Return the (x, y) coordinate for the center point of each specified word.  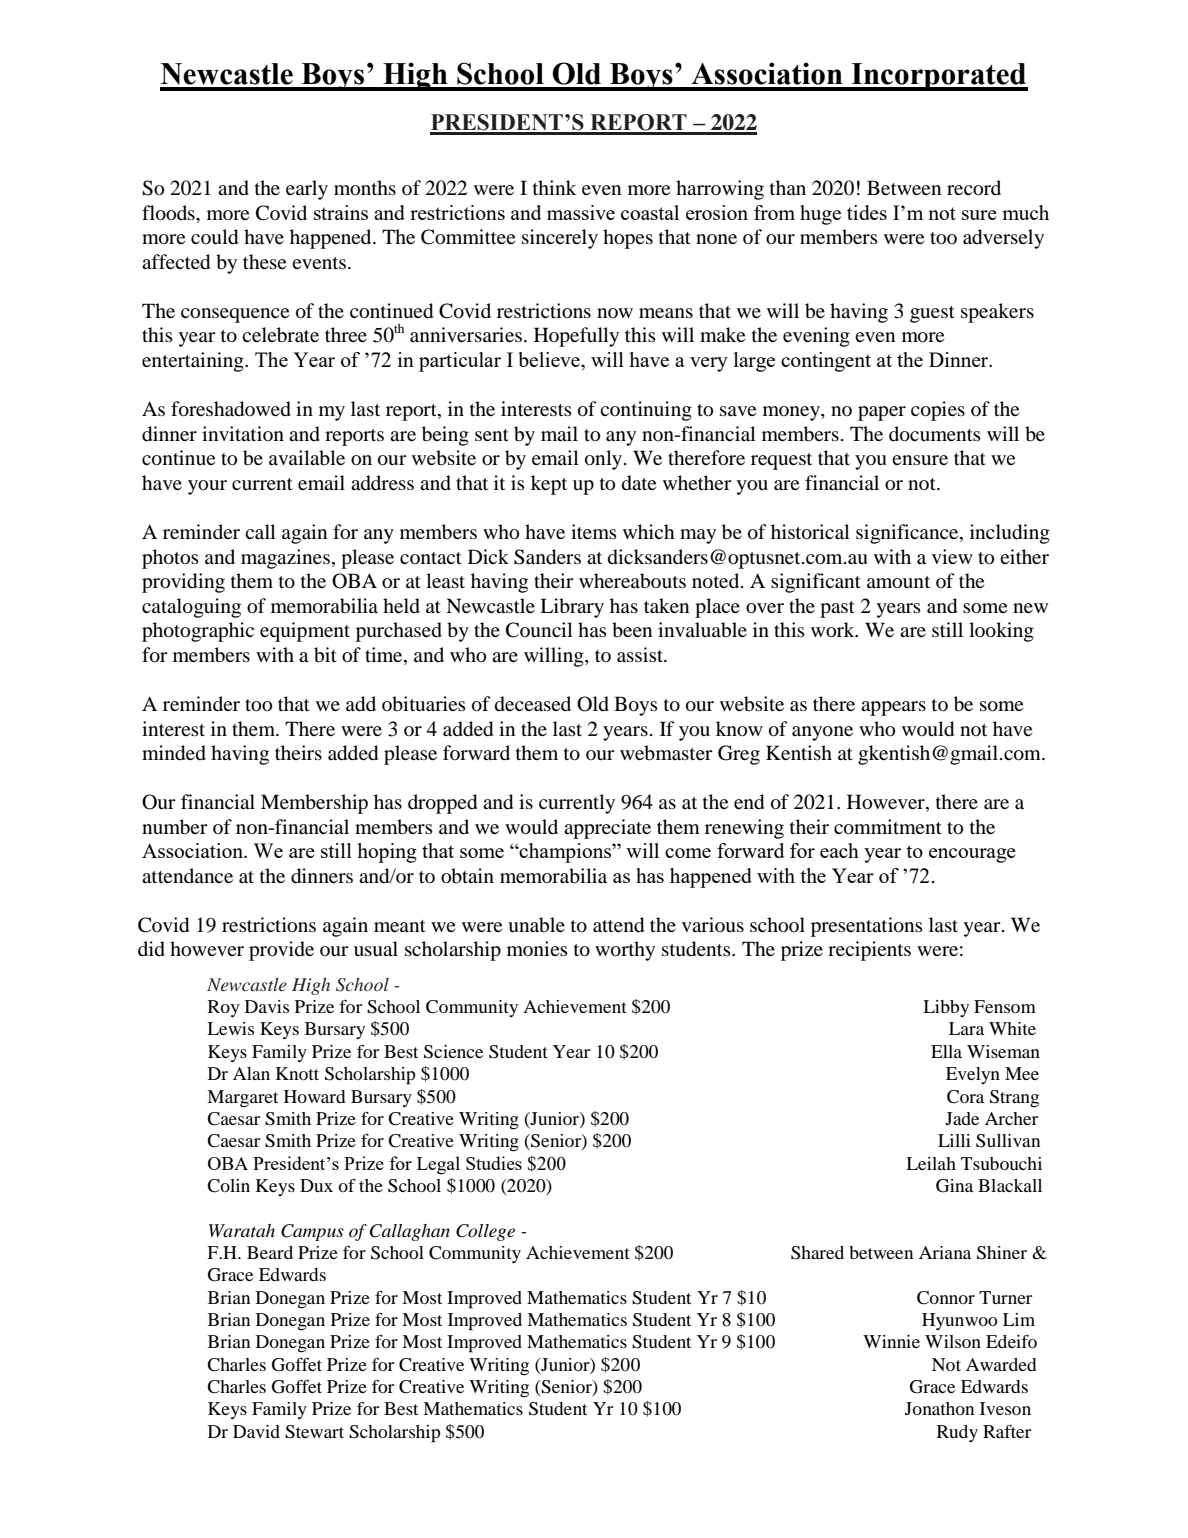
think (555, 187)
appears (893, 708)
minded (174, 753)
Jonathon (939, 1408)
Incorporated (938, 77)
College (485, 1232)
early (307, 190)
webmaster (666, 753)
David (256, 1431)
